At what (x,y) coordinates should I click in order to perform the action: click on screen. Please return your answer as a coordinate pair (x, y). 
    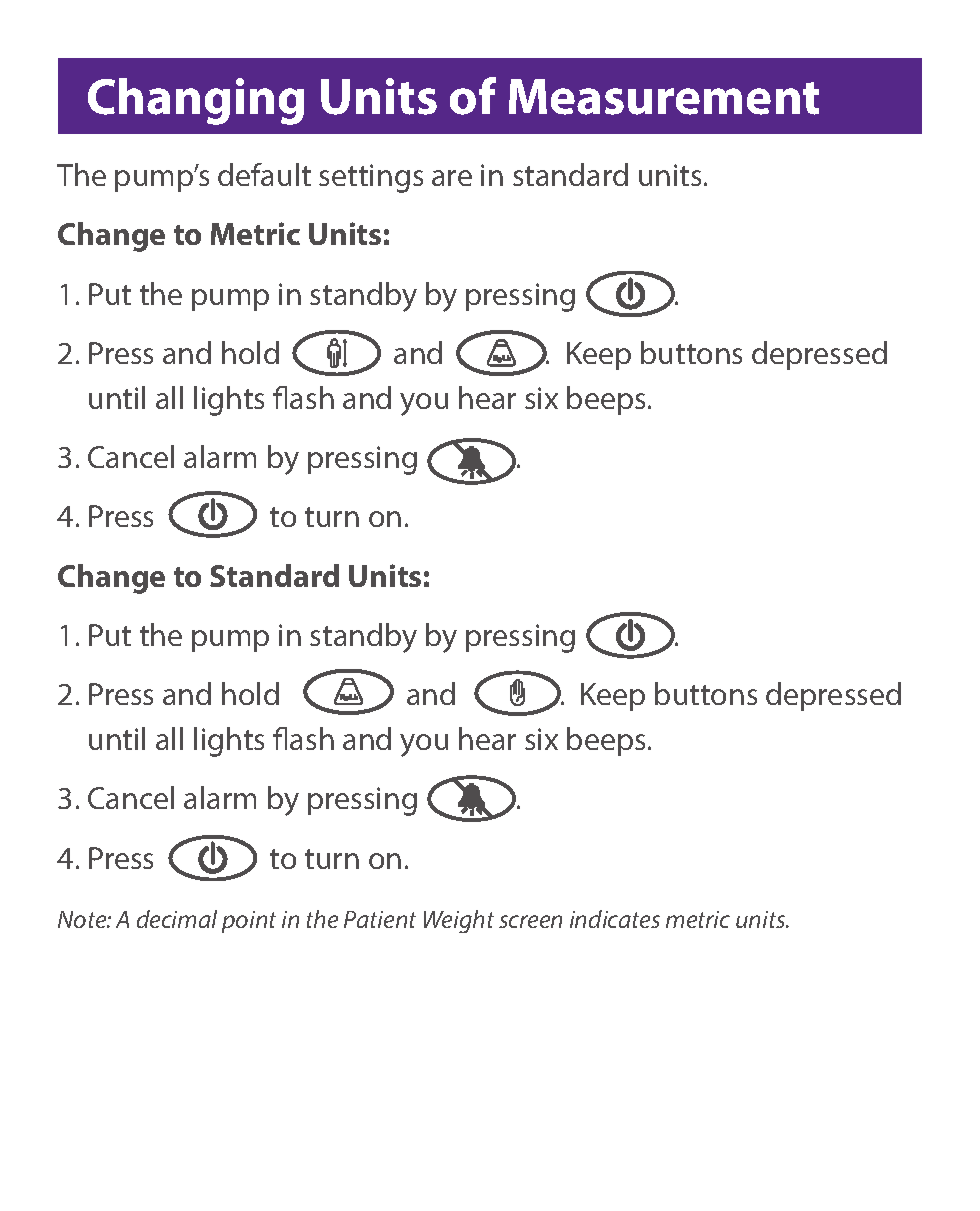
    Looking at the image, I should click on (530, 921).
